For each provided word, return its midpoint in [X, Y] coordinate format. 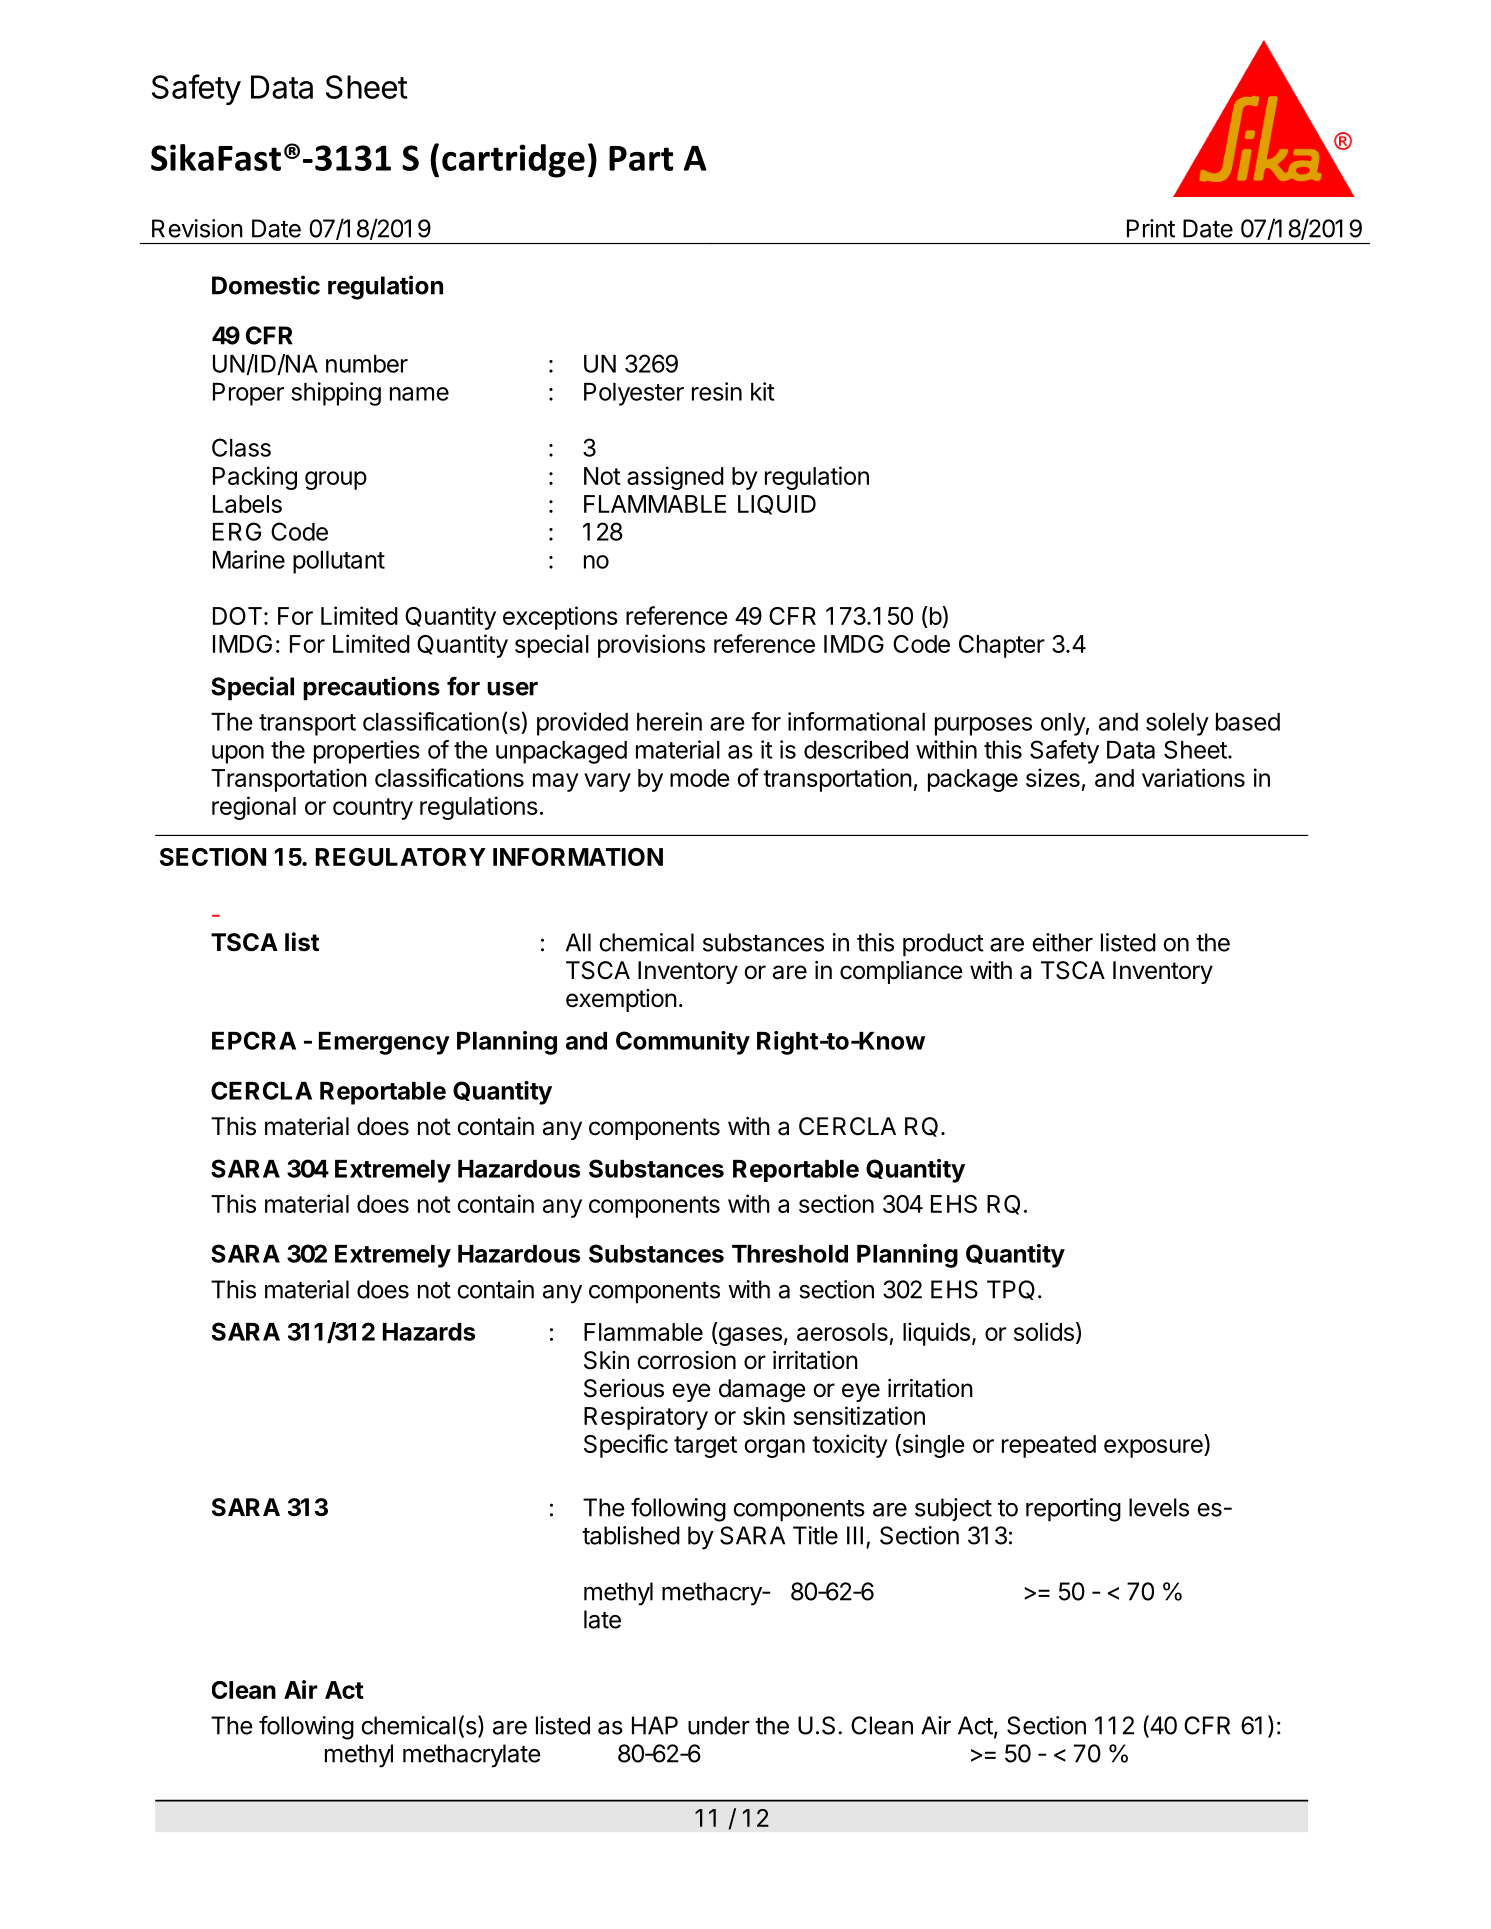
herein [669, 721]
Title [815, 1535]
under [719, 1725]
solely [1177, 724]
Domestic [266, 285]
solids [1044, 1331]
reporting [1073, 1510]
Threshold [790, 1254]
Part [641, 158]
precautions [371, 688]
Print [1151, 228]
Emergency [384, 1043]
